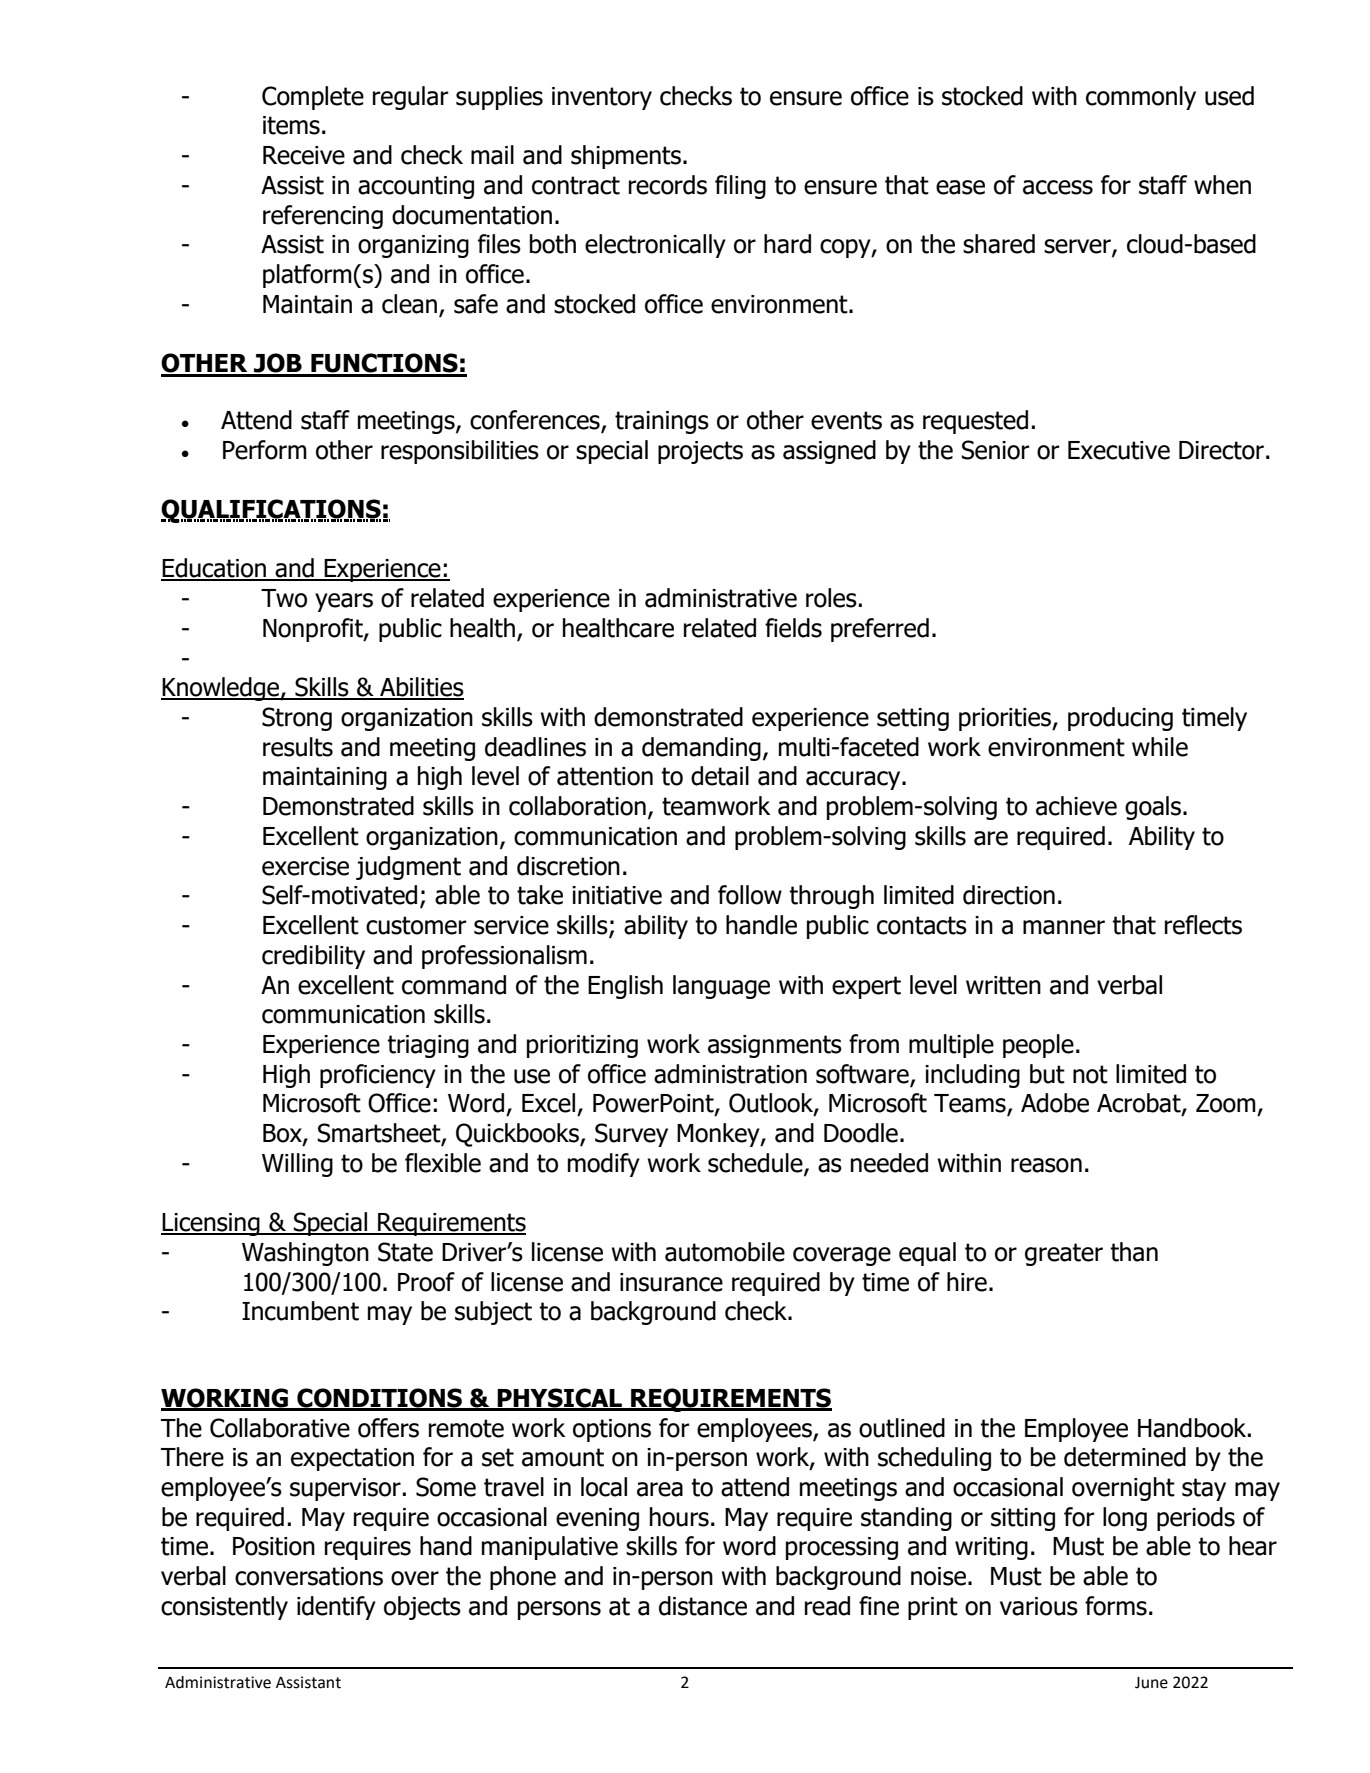  I want to click on Adobe, so click(1055, 1103).
